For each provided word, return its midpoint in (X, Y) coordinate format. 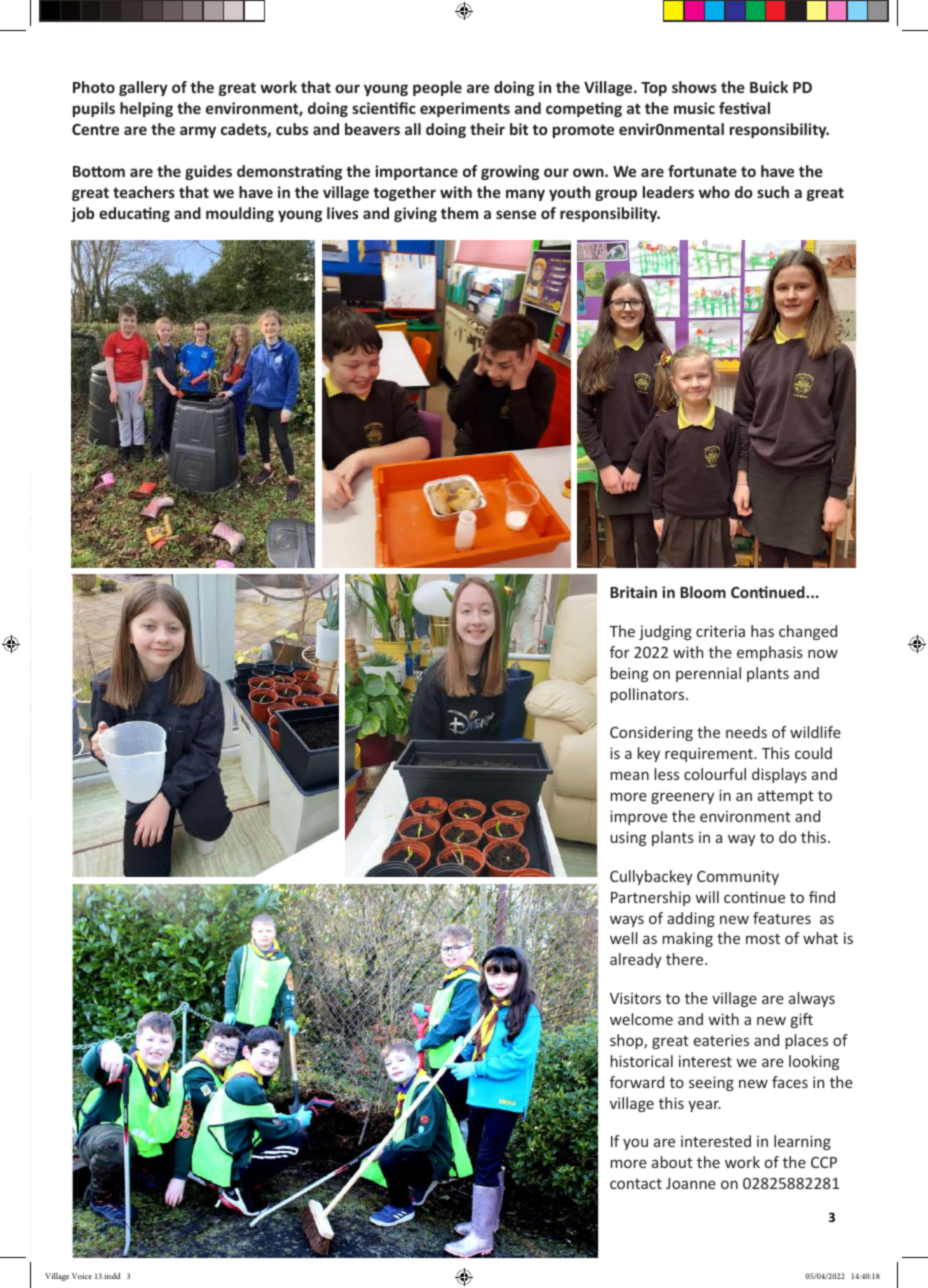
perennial (708, 674)
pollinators (649, 695)
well (624, 938)
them (459, 213)
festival (744, 108)
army (198, 132)
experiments (465, 109)
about (672, 1162)
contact (636, 1184)
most (763, 939)
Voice (82, 1276)
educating (134, 214)
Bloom (703, 592)
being (629, 674)
